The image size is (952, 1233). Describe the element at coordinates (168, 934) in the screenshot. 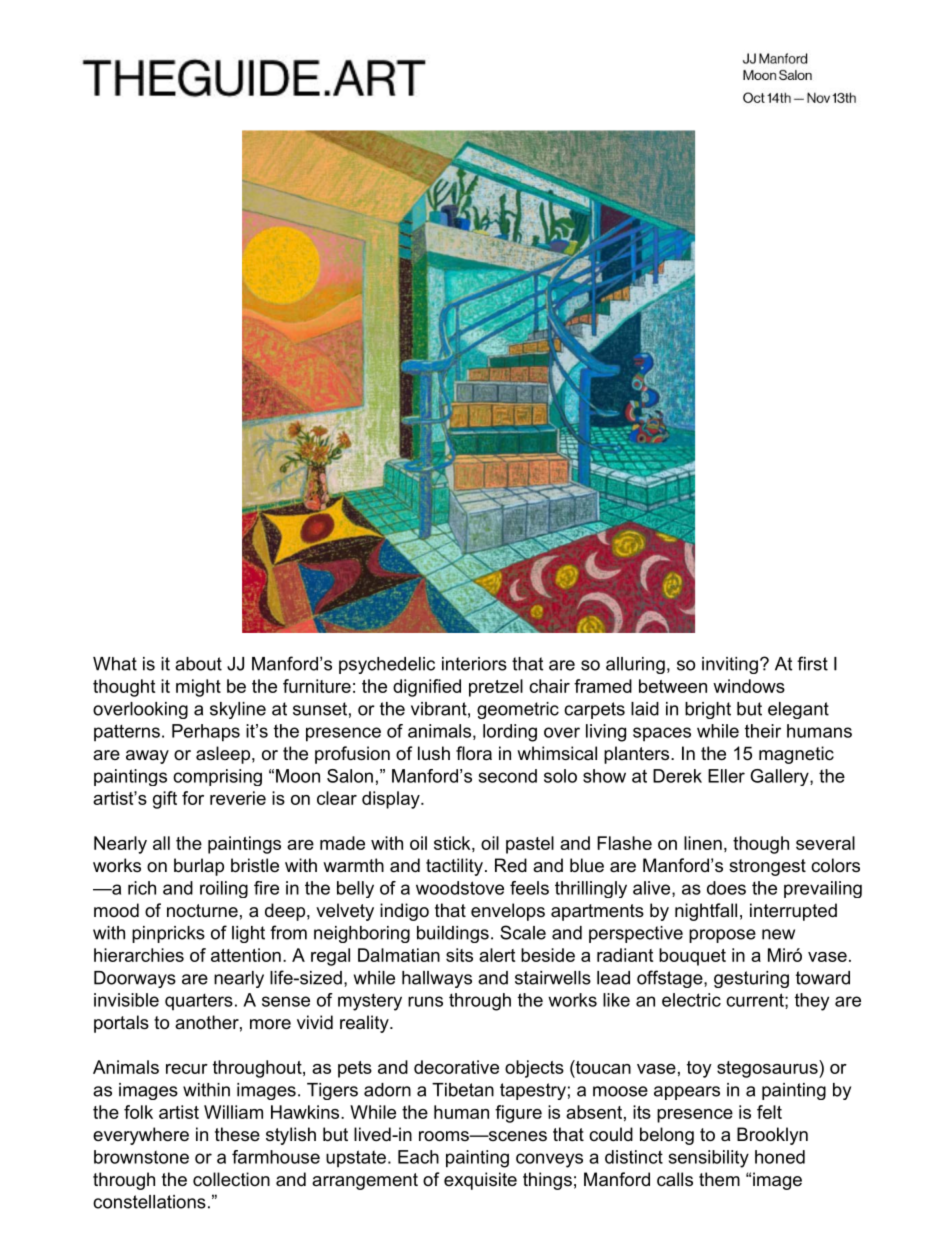

I see `pinpricks` at that location.
